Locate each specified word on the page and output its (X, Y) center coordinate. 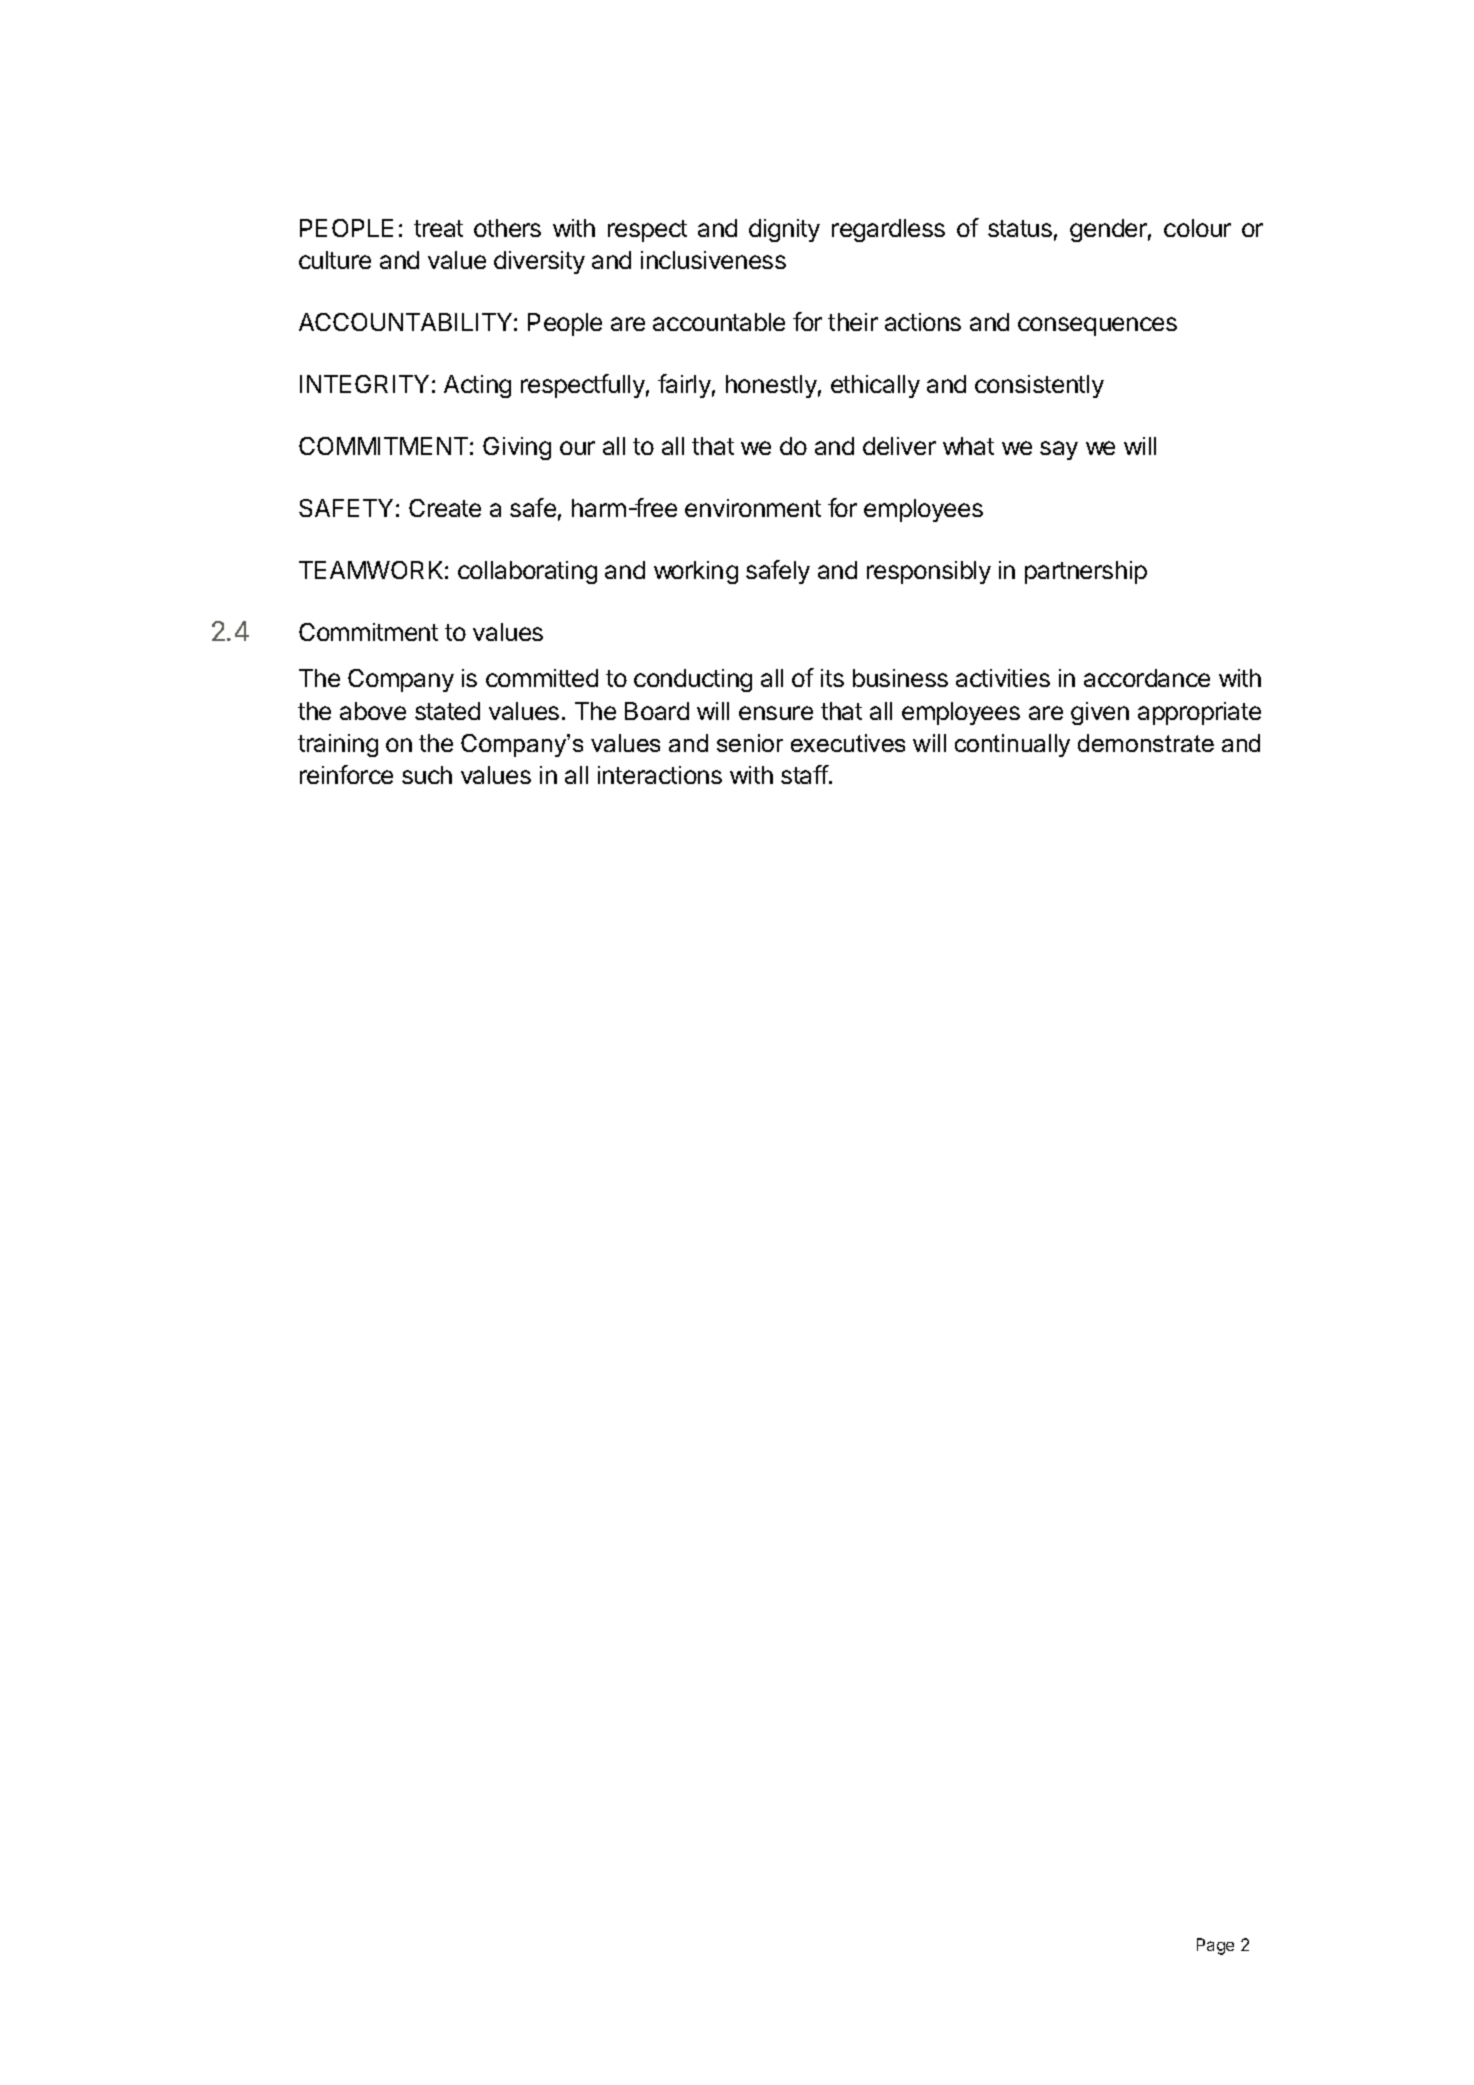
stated (447, 711)
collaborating (527, 572)
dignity (784, 230)
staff (805, 774)
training (338, 745)
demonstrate (1146, 743)
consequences (1097, 326)
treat (438, 228)
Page (1215, 1946)
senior (750, 743)
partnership (1086, 572)
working (696, 572)
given (1100, 713)
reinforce (346, 774)
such (427, 775)
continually (1012, 745)
